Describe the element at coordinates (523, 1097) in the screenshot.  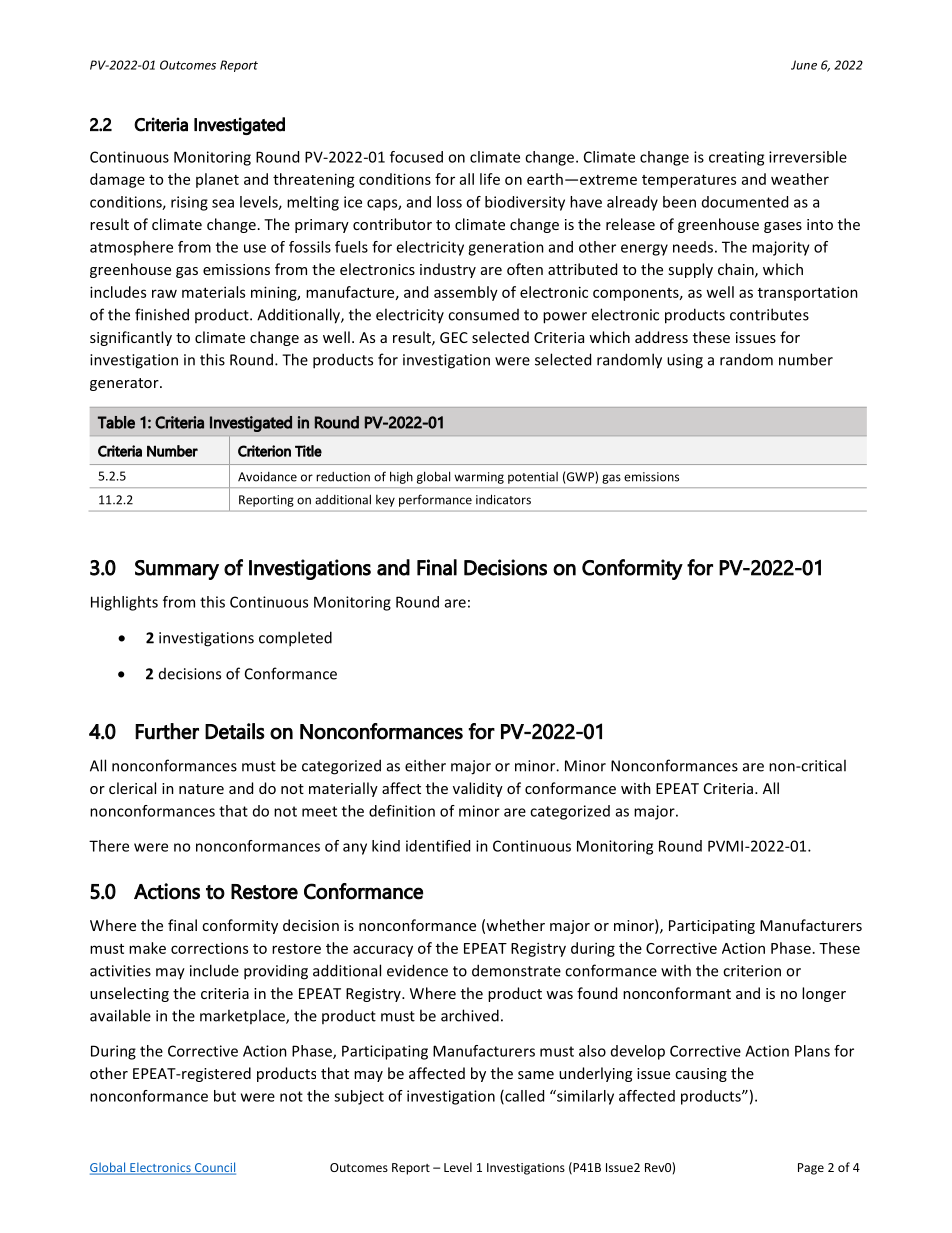
I see `called` at that location.
